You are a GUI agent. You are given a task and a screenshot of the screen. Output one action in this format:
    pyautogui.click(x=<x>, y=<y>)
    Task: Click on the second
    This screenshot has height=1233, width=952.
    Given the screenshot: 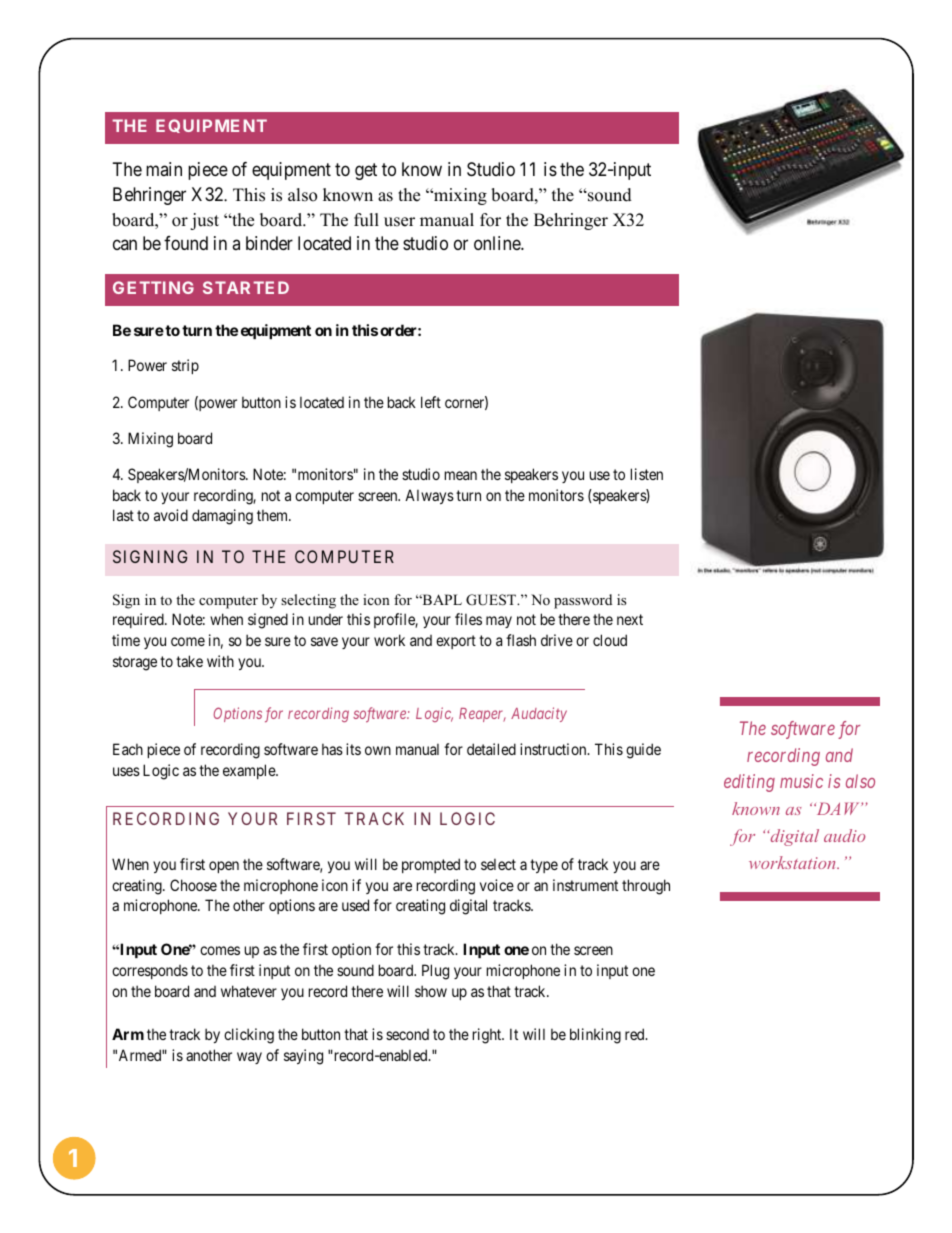 What is the action you would take?
    pyautogui.click(x=407, y=1034)
